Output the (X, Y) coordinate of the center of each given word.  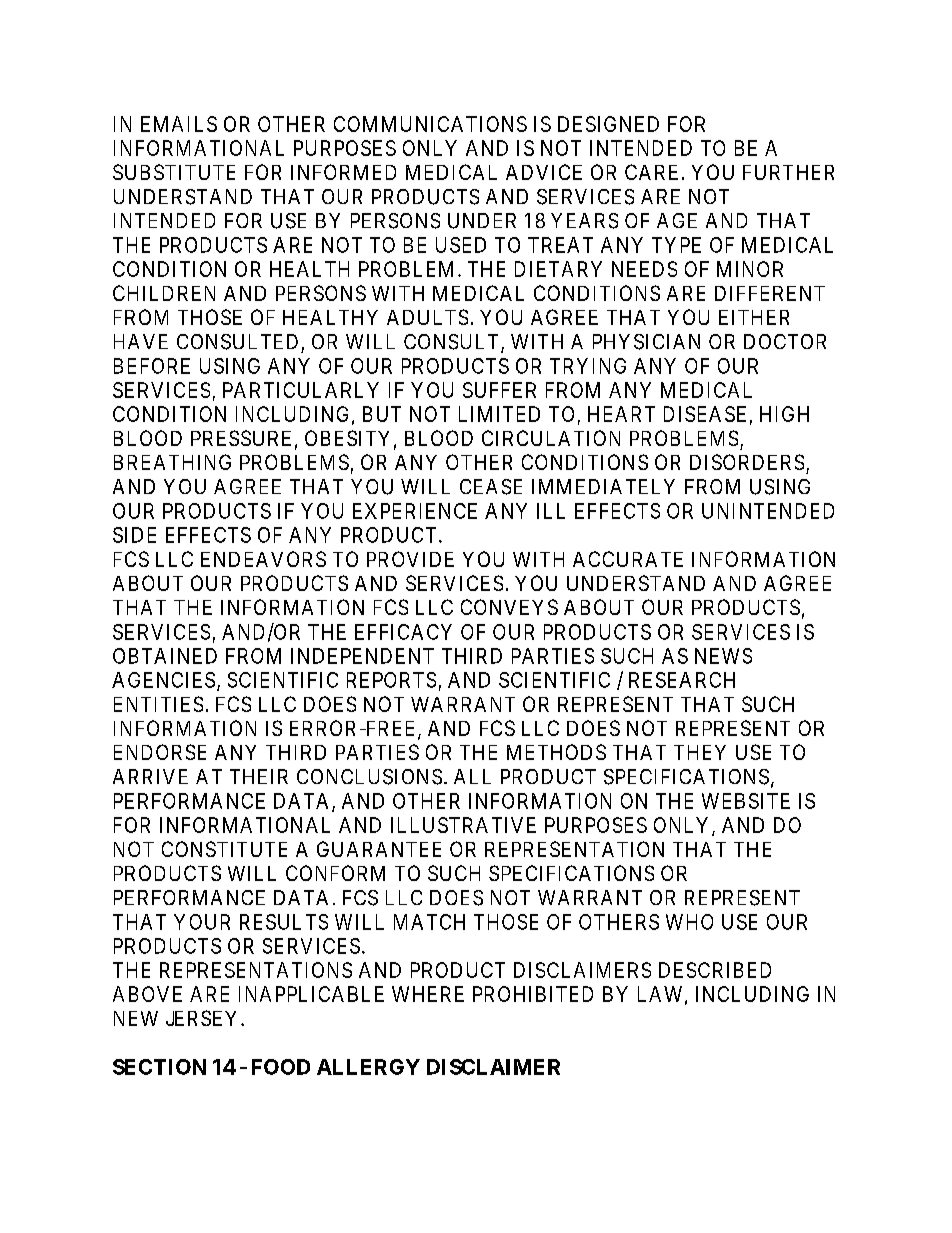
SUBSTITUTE (174, 172)
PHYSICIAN (646, 342)
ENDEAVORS (263, 559)
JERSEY (204, 1018)
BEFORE (152, 366)
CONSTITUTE (224, 849)
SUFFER (499, 390)
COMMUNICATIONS (430, 124)
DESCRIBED (715, 970)
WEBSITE (746, 801)
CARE (651, 172)
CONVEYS (509, 607)
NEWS (723, 656)
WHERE (428, 994)
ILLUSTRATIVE (463, 825)
